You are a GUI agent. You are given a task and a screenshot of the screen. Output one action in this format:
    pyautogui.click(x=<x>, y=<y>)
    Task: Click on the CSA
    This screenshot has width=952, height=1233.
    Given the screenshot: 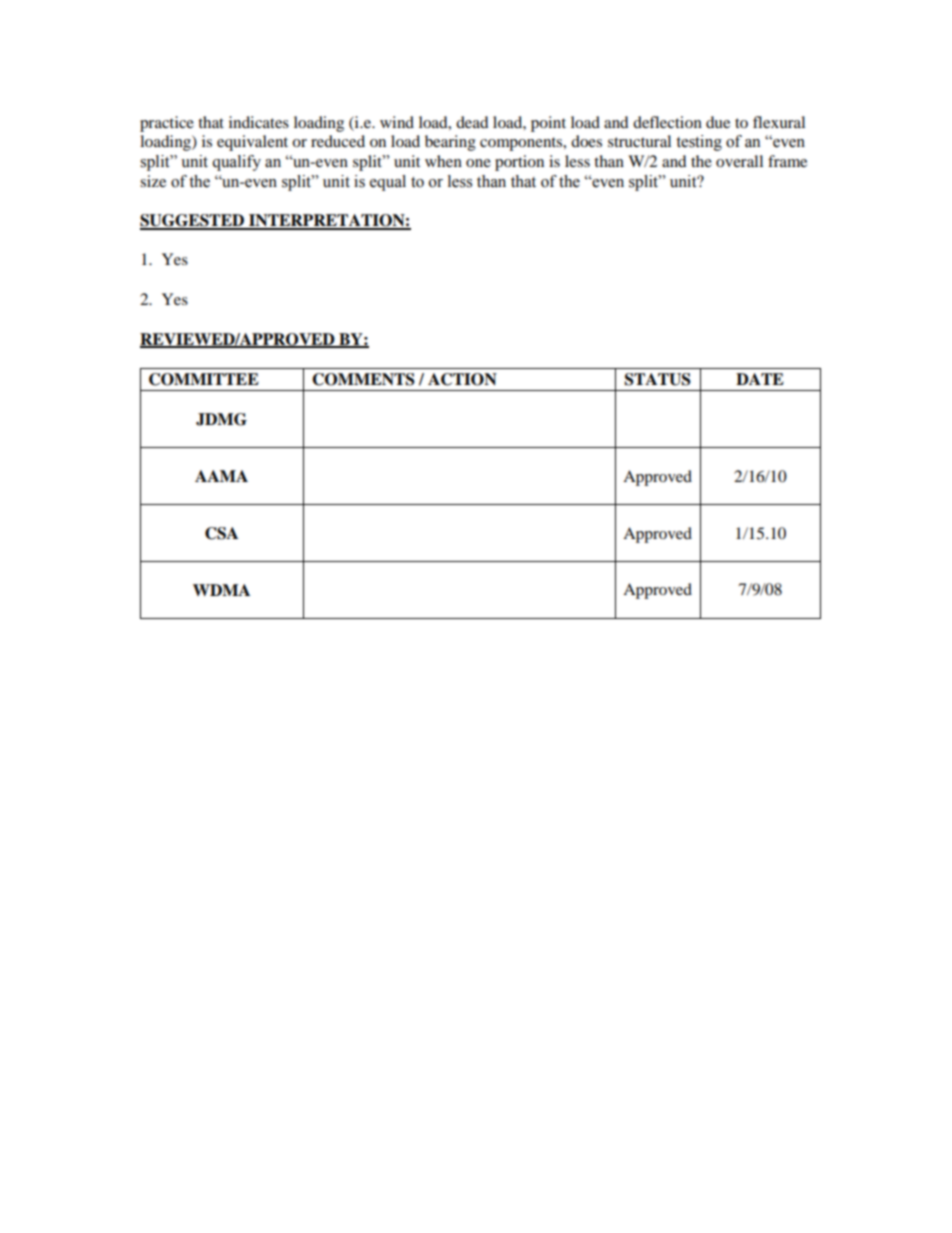 What is the action you would take?
    pyautogui.click(x=221, y=533)
